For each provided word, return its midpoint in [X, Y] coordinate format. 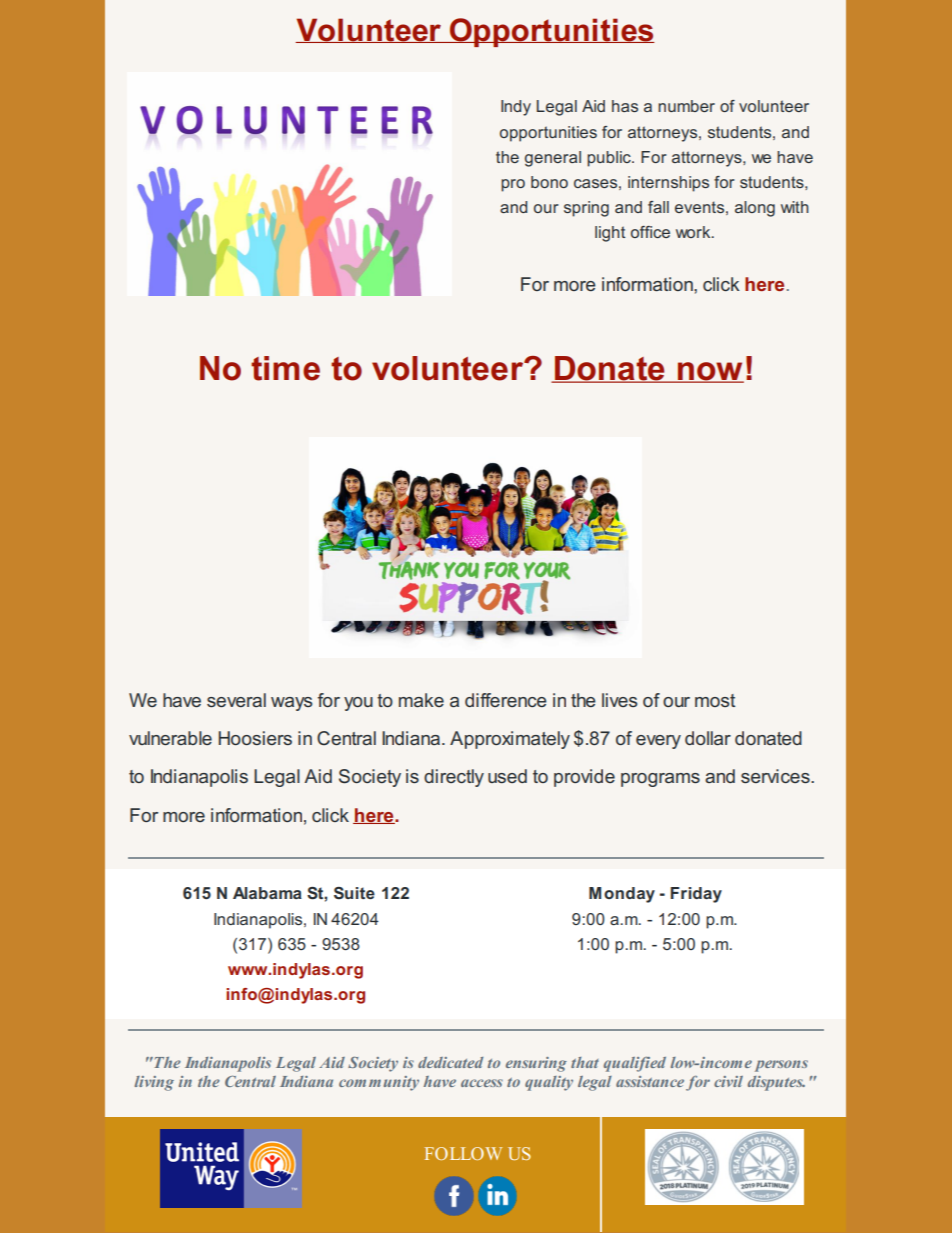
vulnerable [170, 738]
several [236, 700]
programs [660, 780]
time [285, 368]
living [154, 1083]
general [553, 159]
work [694, 232]
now [710, 372]
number [686, 106]
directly [454, 778]
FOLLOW [463, 1153]
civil [728, 1081]
